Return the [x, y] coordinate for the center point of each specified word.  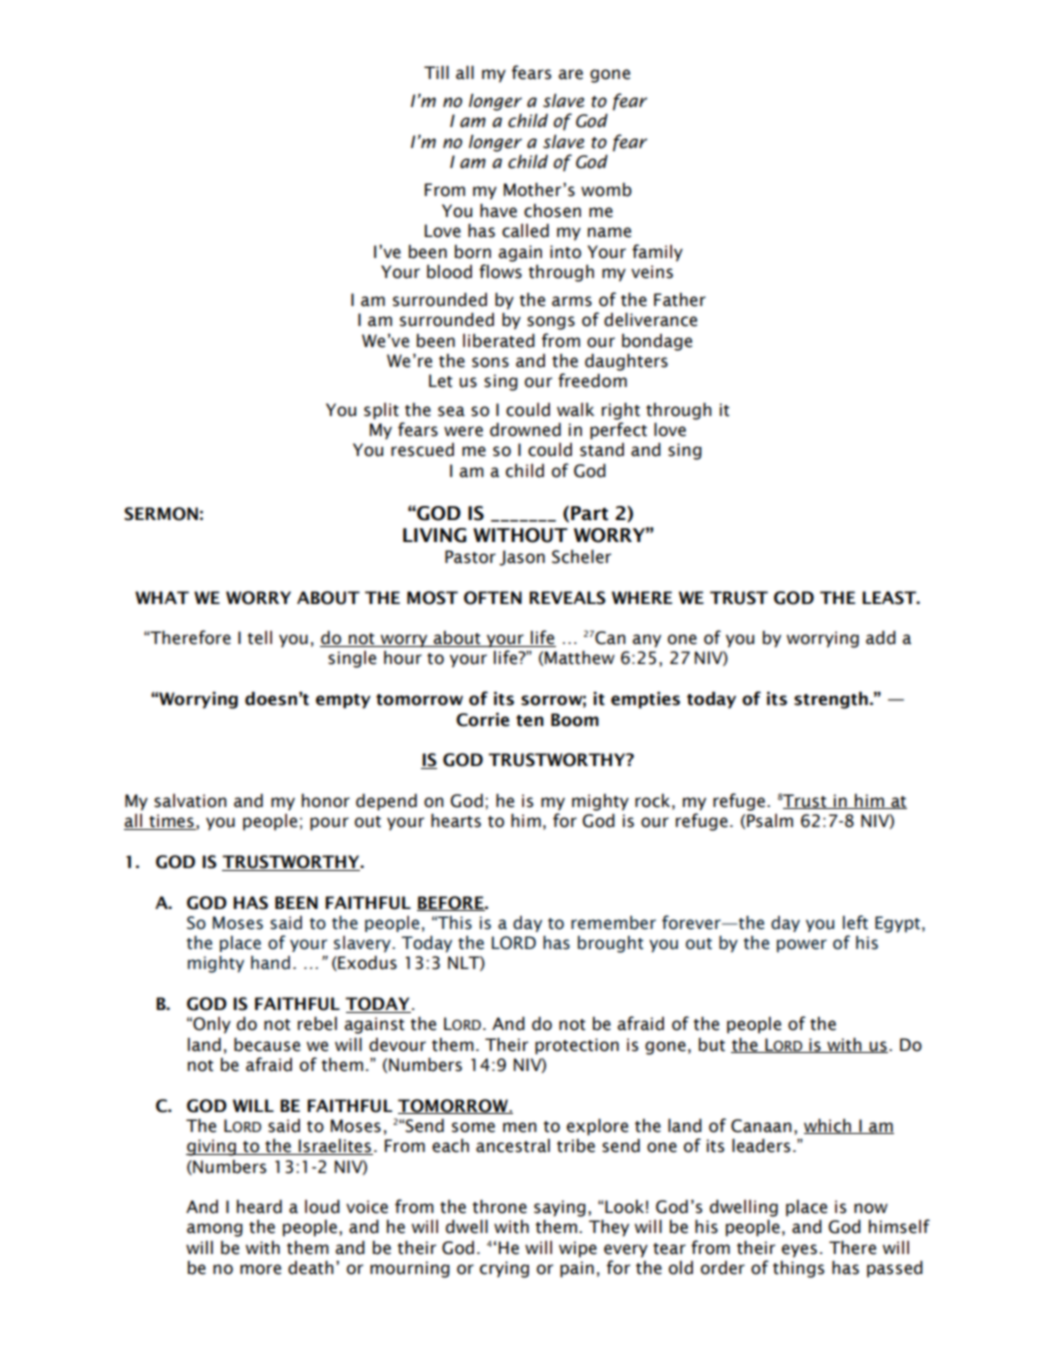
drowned [525, 430]
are [570, 74]
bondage [657, 342]
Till [436, 72]
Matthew [580, 658]
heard [259, 1207]
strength [831, 700]
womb [606, 190]
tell [259, 638]
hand [270, 963]
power [802, 946]
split [381, 411]
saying [560, 1208]
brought [611, 944]
